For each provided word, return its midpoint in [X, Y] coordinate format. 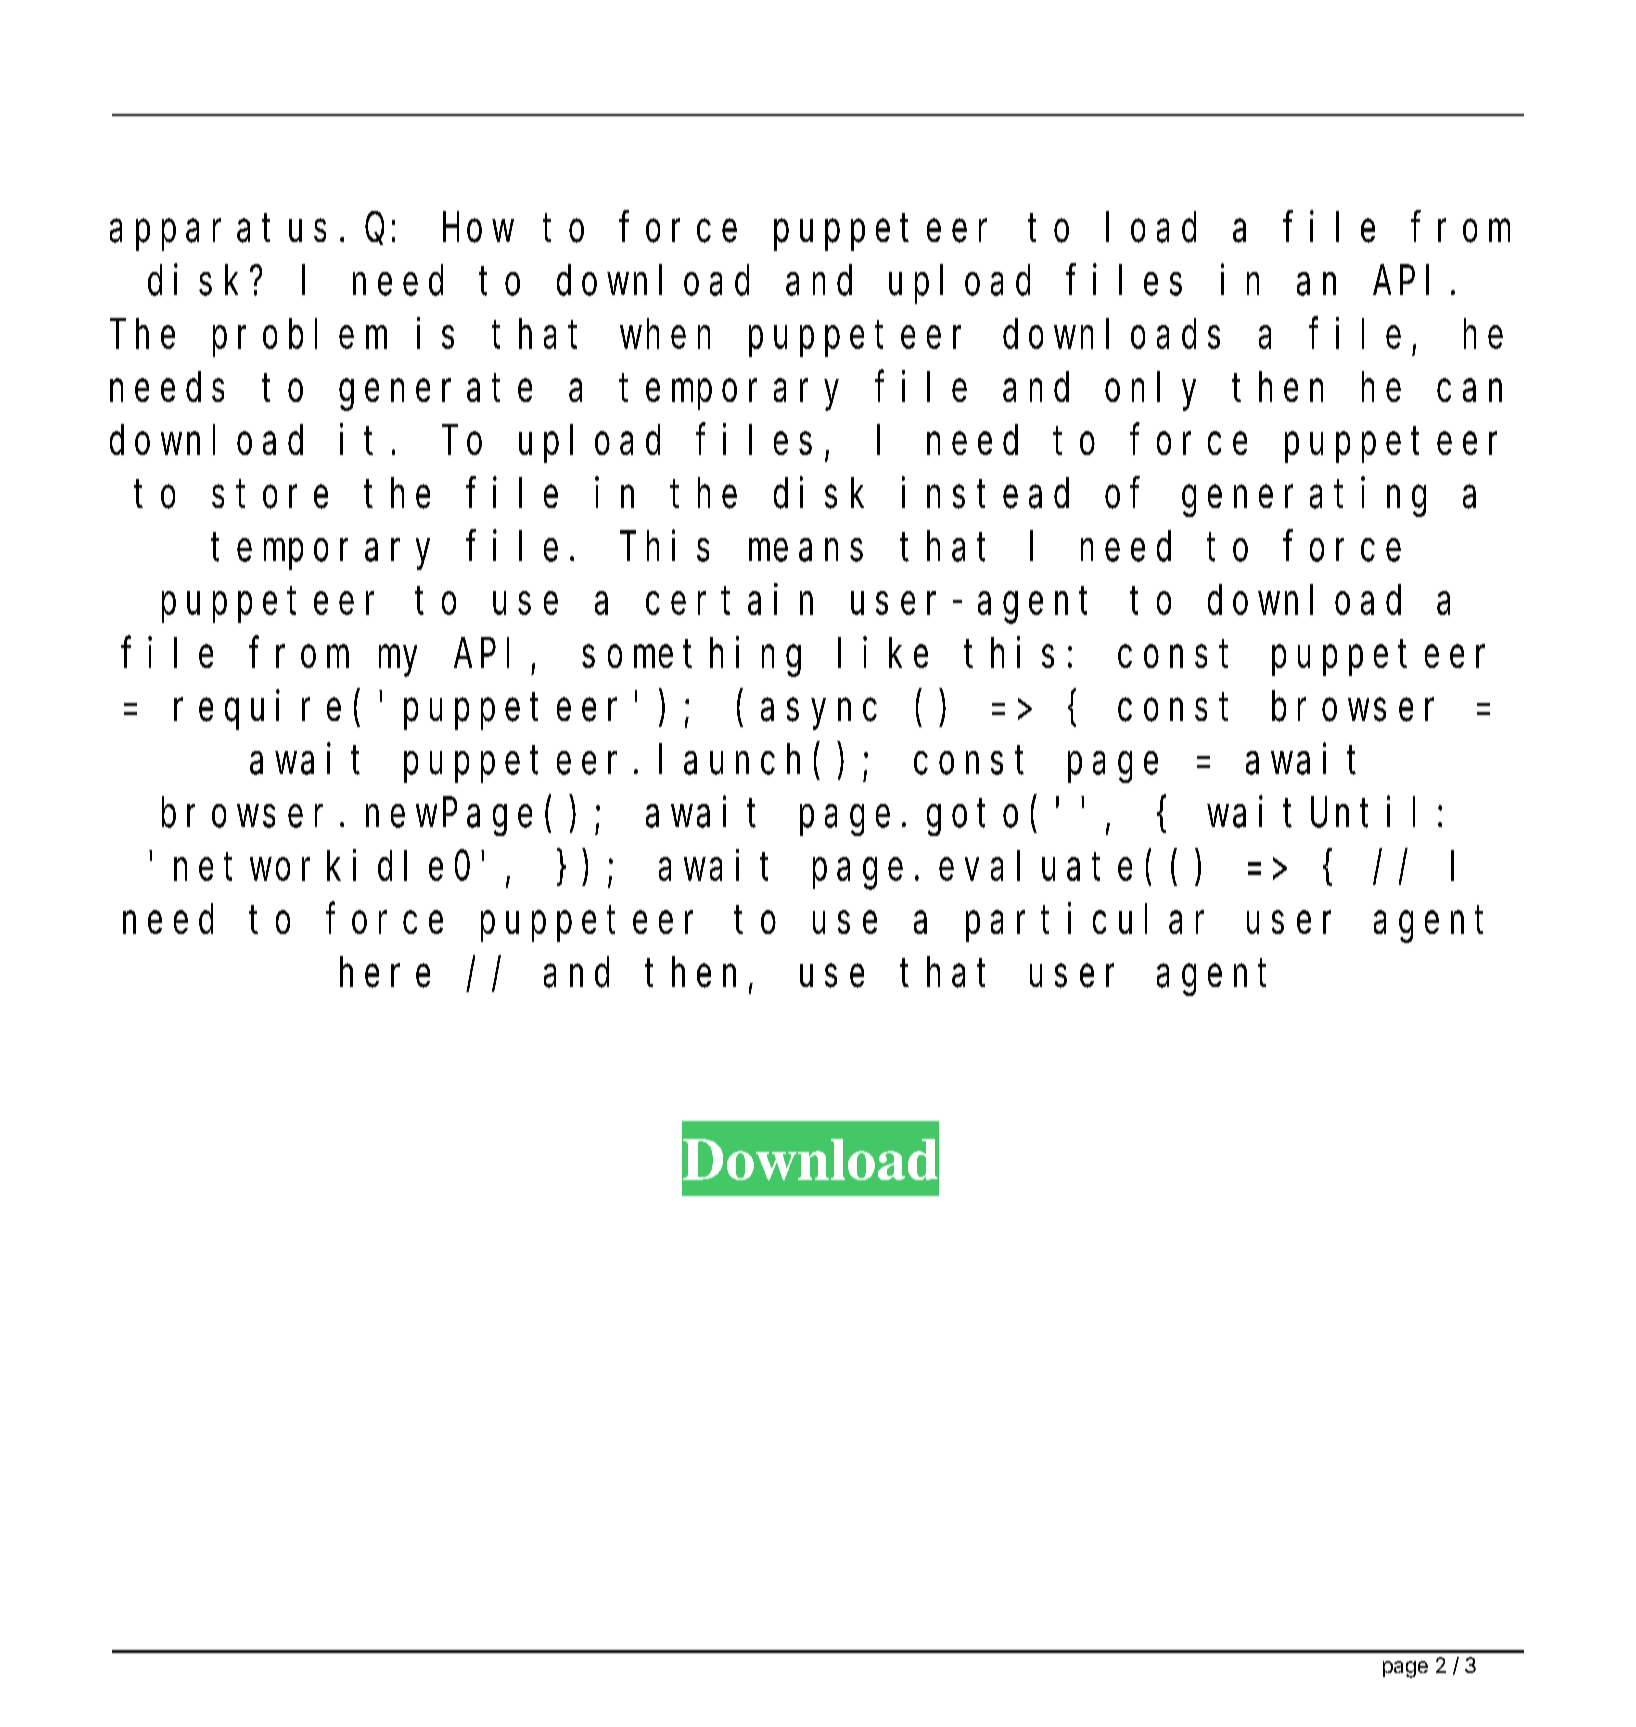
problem [300, 338]
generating [1304, 497]
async [819, 715]
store [270, 495]
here [385, 973]
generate [435, 393]
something [691, 657]
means [806, 551]
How [478, 229]
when [665, 334]
